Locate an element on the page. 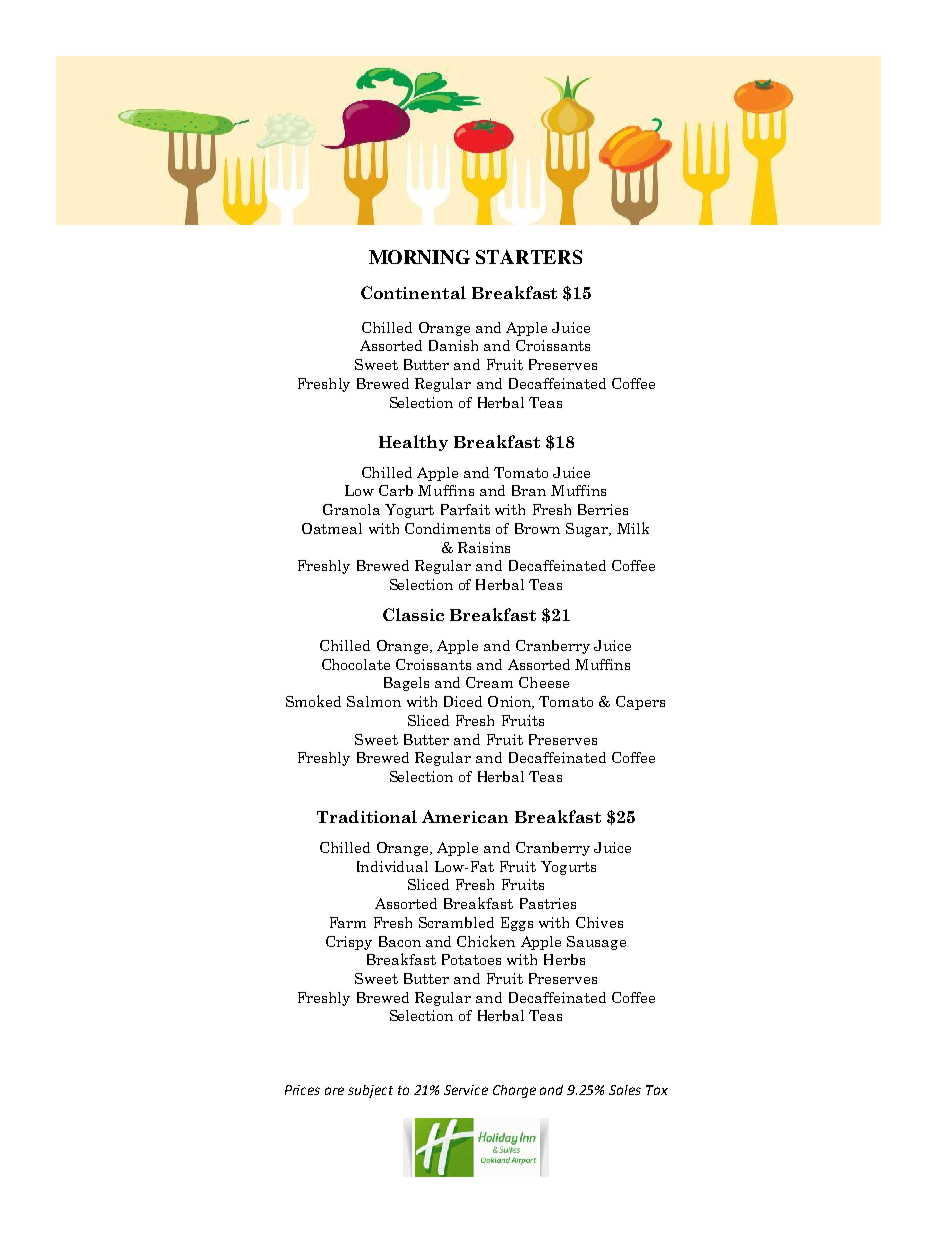 Image resolution: width=952 pixels, height=1233 pixels. are is located at coordinates (334, 1091).
